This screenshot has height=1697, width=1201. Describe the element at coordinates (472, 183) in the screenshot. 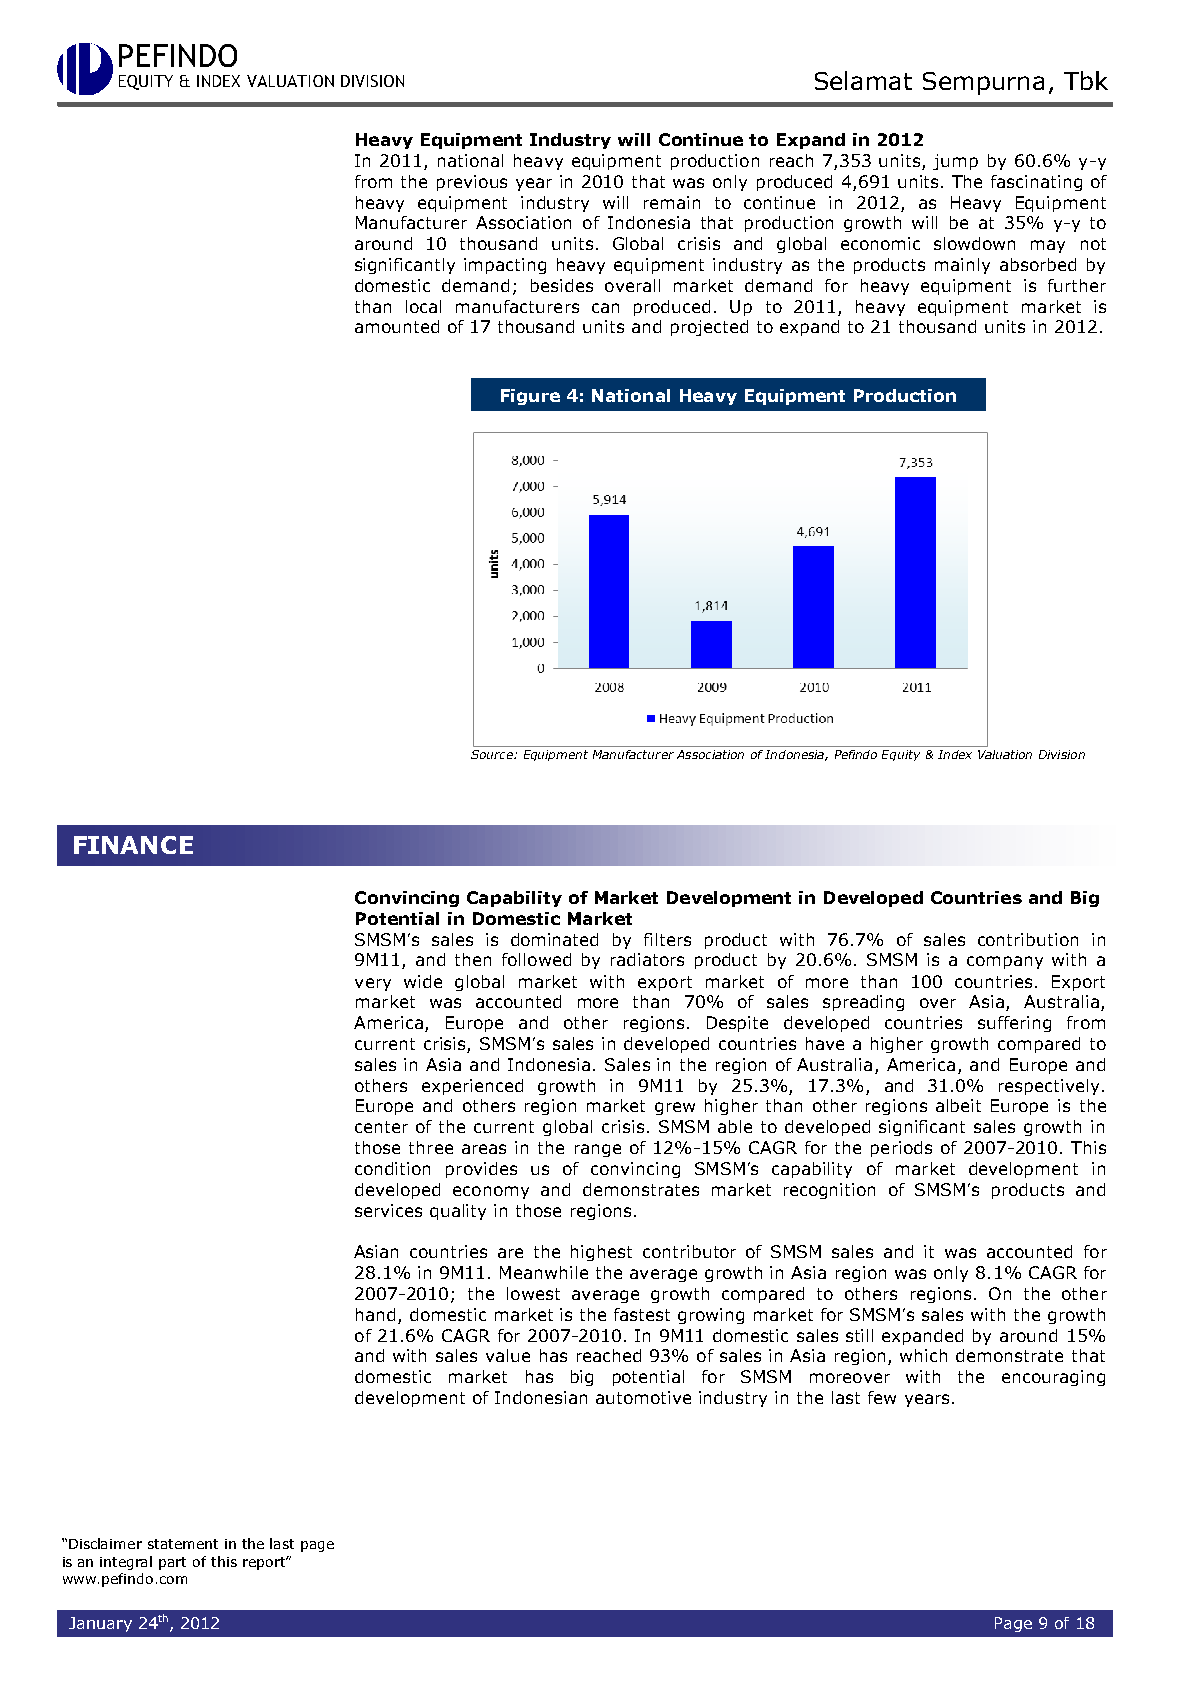

I see `previous` at that location.
